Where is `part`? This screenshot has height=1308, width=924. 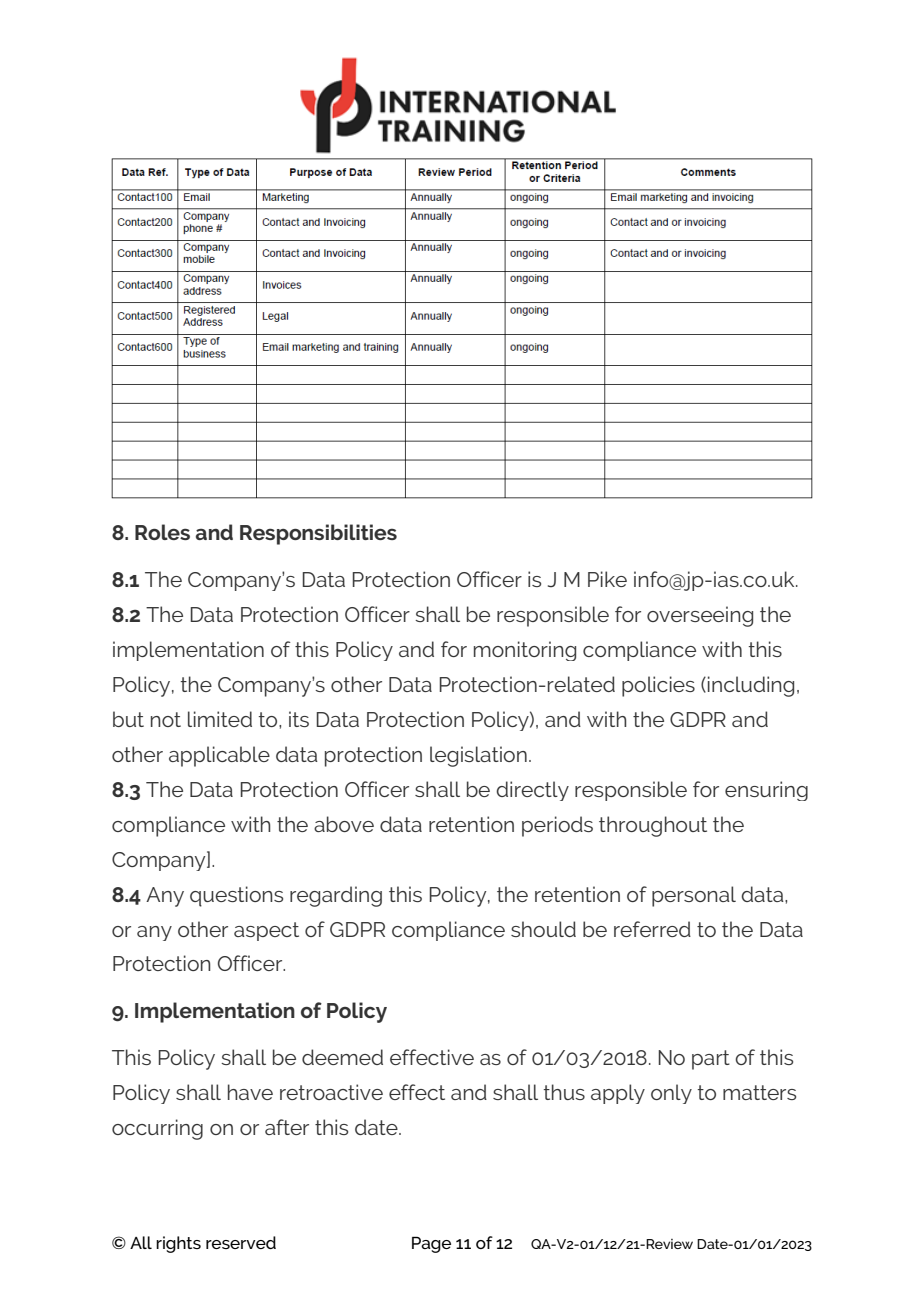 part is located at coordinates (711, 1060).
